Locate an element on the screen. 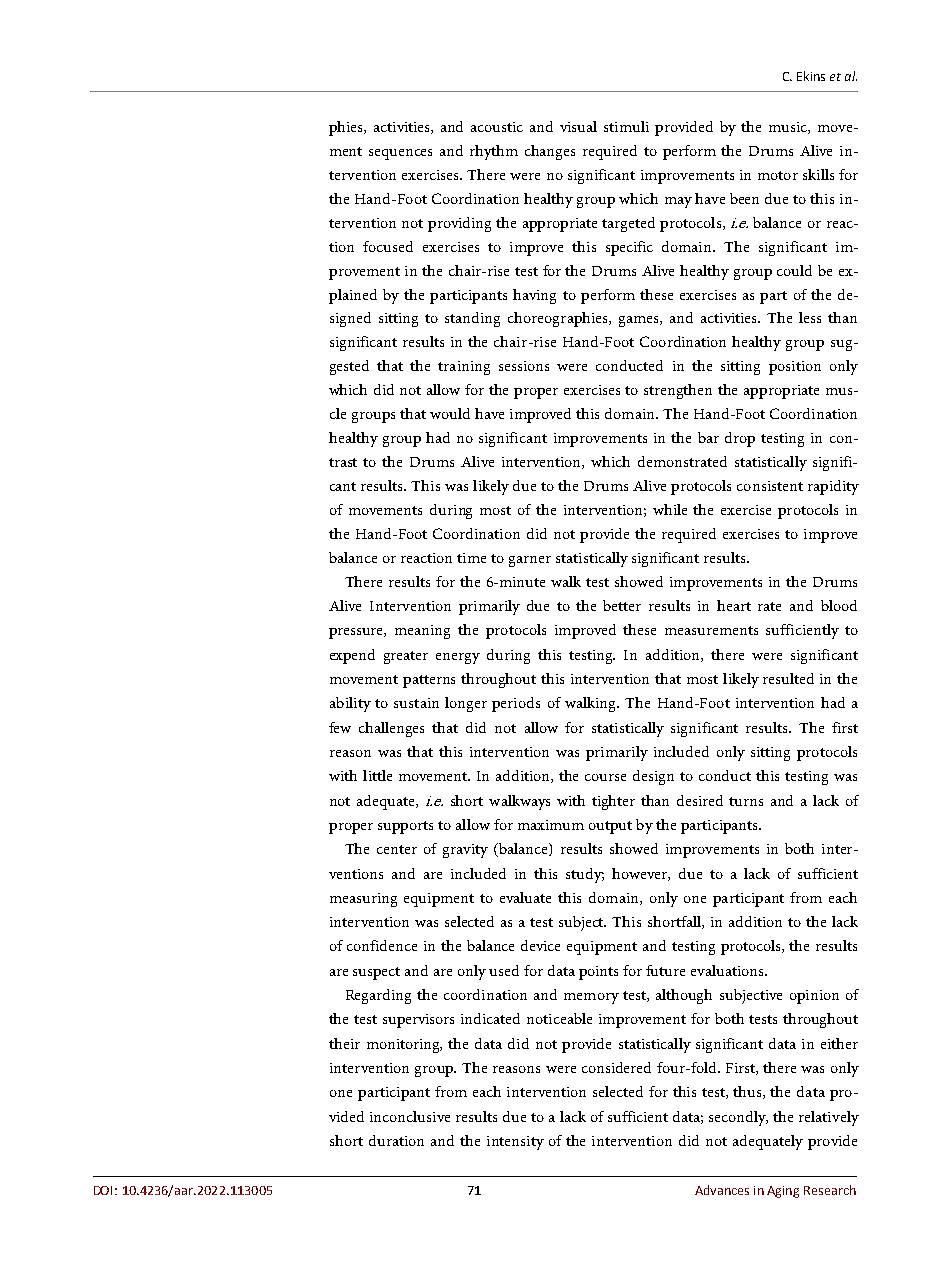 This screenshot has height=1288, width=949. monitoring is located at coordinates (404, 1046).
